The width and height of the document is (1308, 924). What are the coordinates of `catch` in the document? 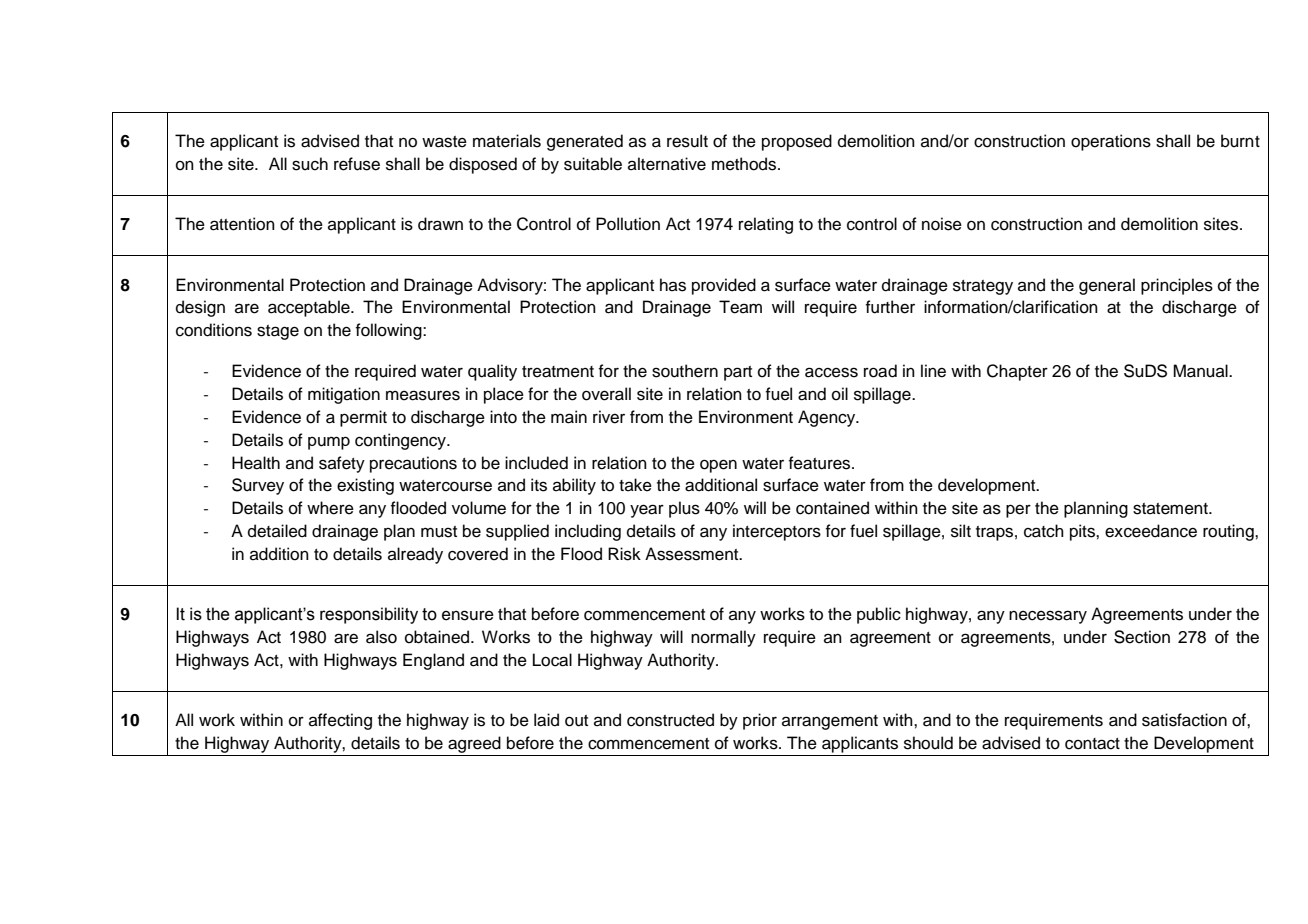 It's located at (1044, 531).
